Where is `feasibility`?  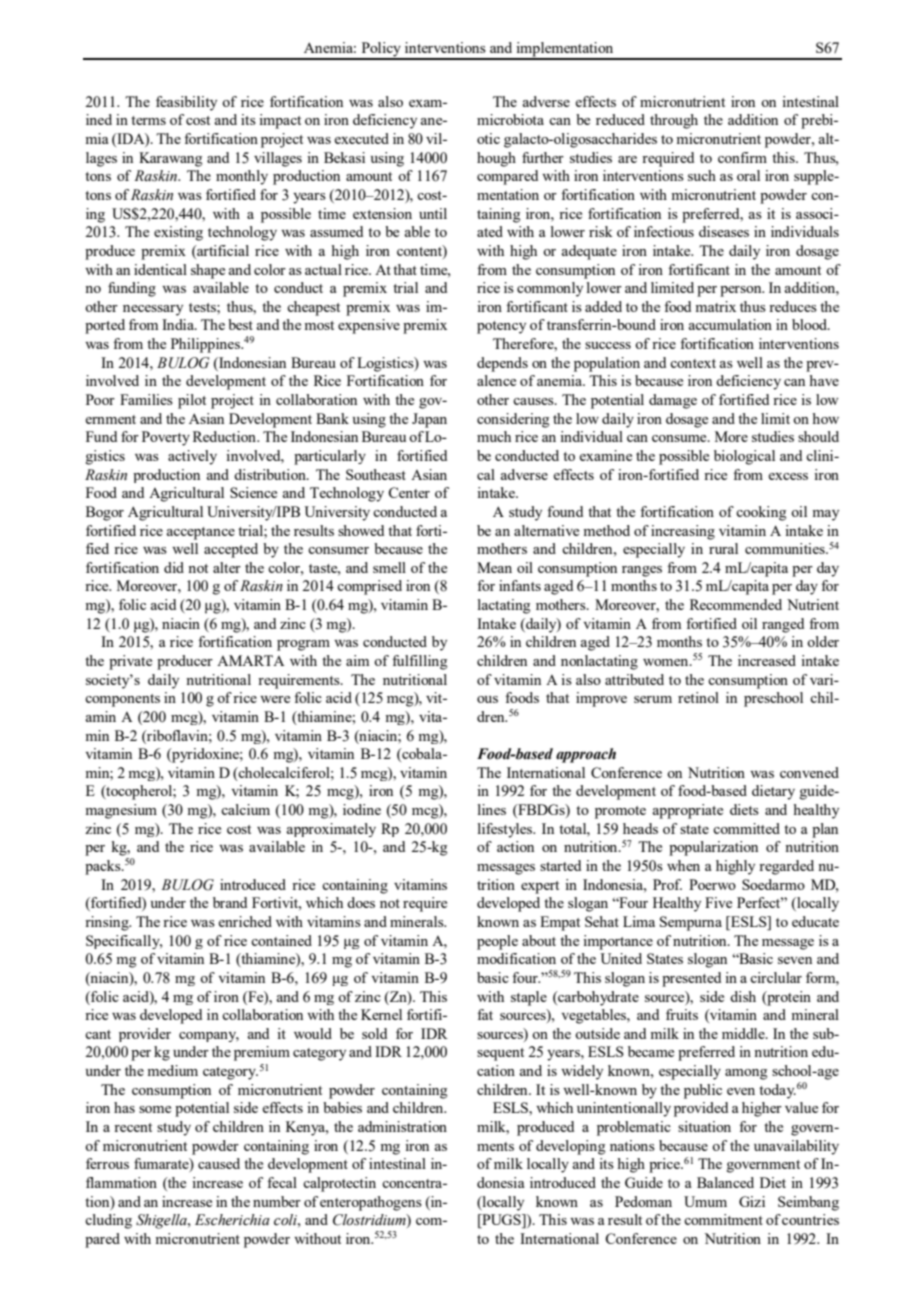
feasibility is located at coordinates (186, 103).
